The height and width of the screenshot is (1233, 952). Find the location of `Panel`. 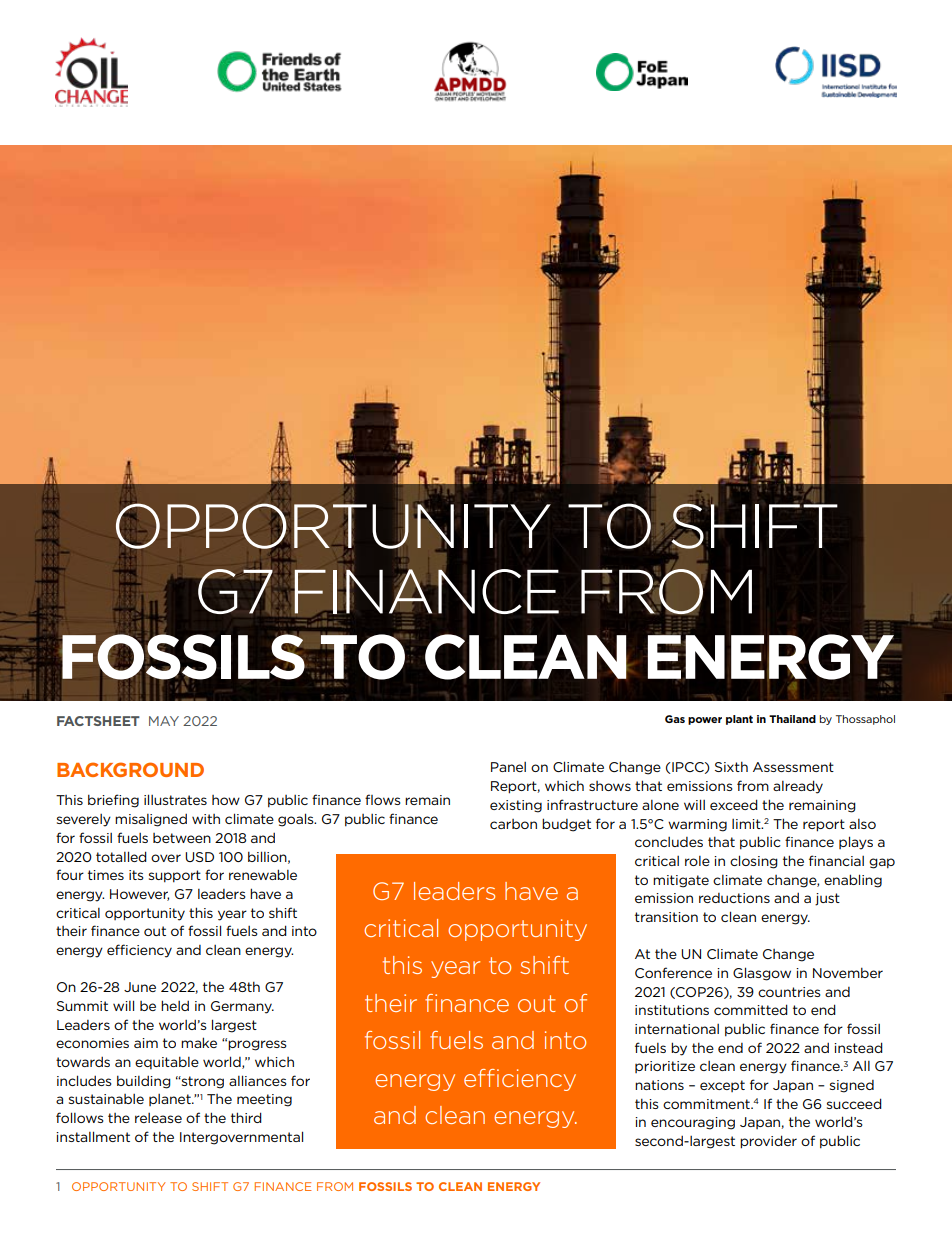

Panel is located at coordinates (508, 767).
